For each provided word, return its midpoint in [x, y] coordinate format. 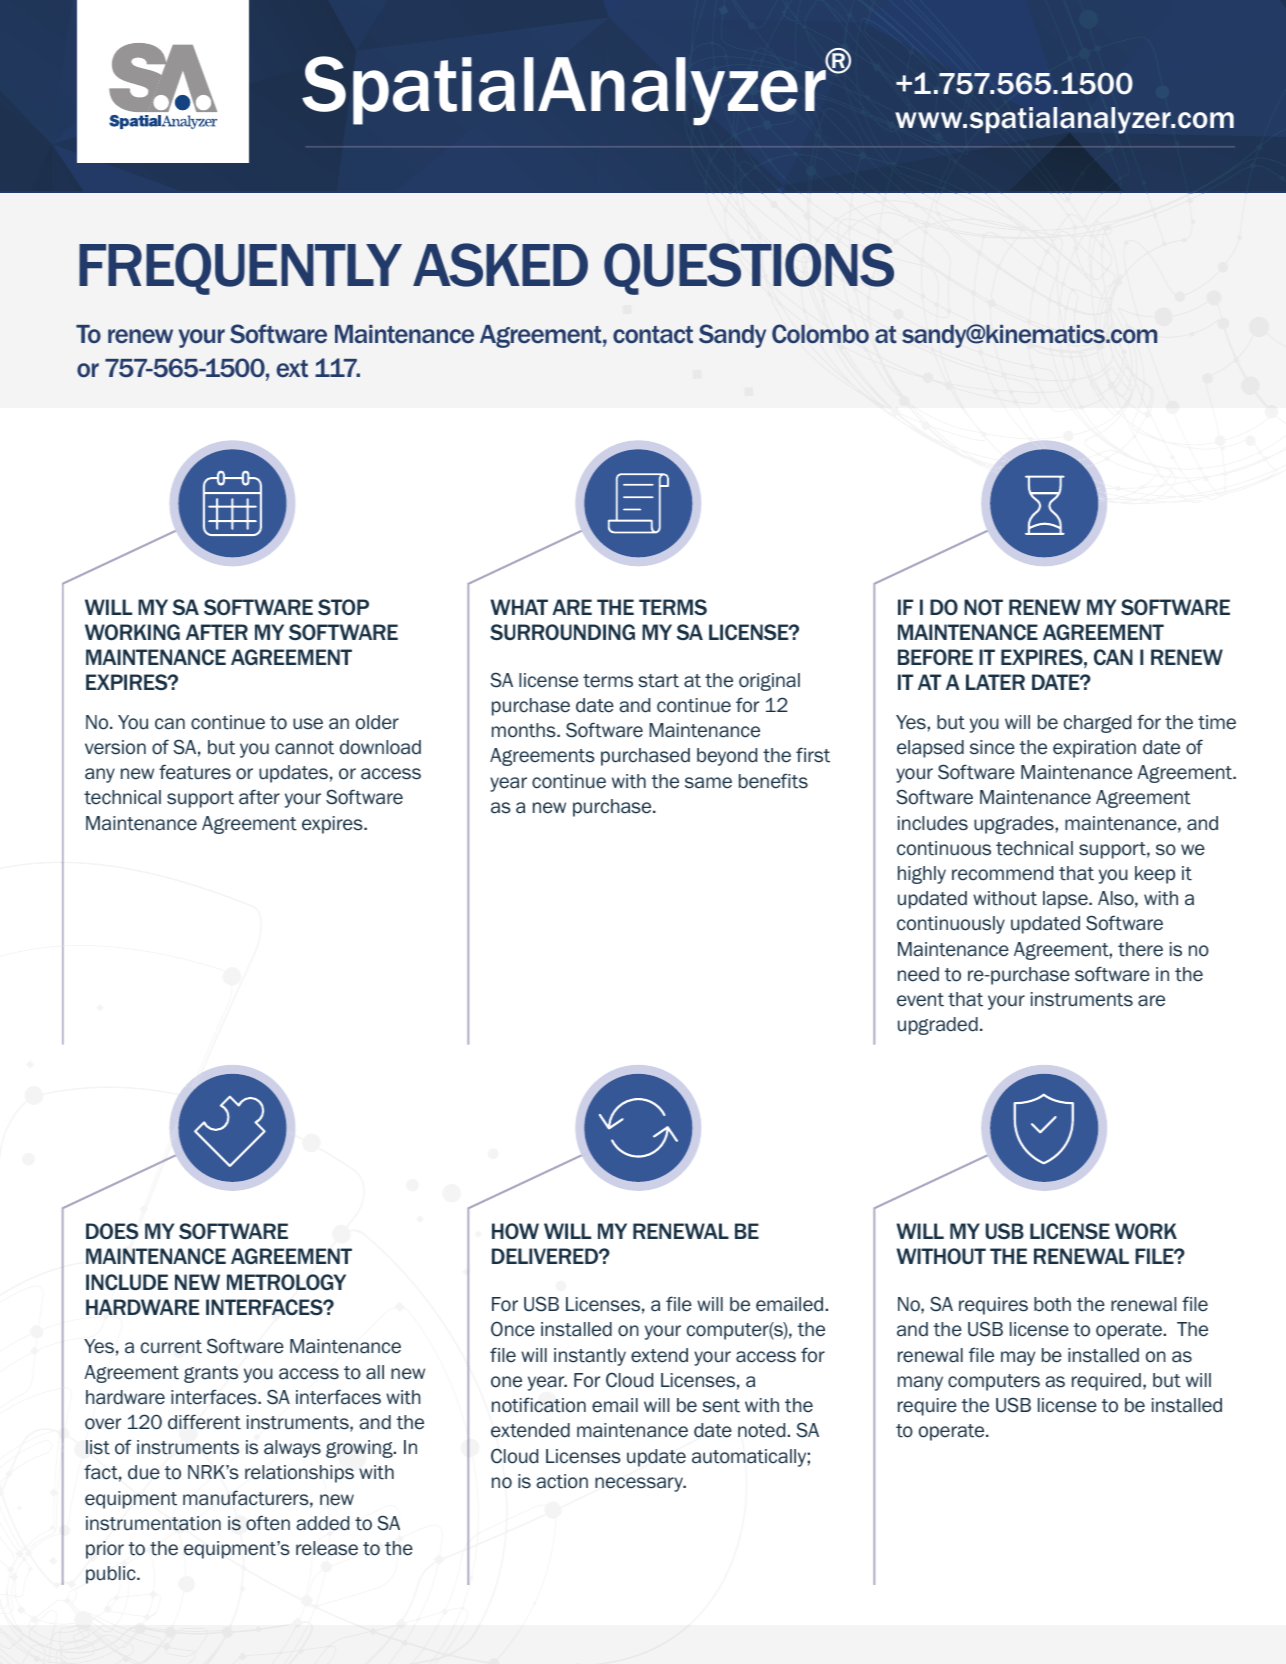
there [1140, 949]
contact [653, 335]
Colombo [820, 334]
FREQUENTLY [240, 269]
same [708, 783]
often [268, 1523]
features [195, 772]
